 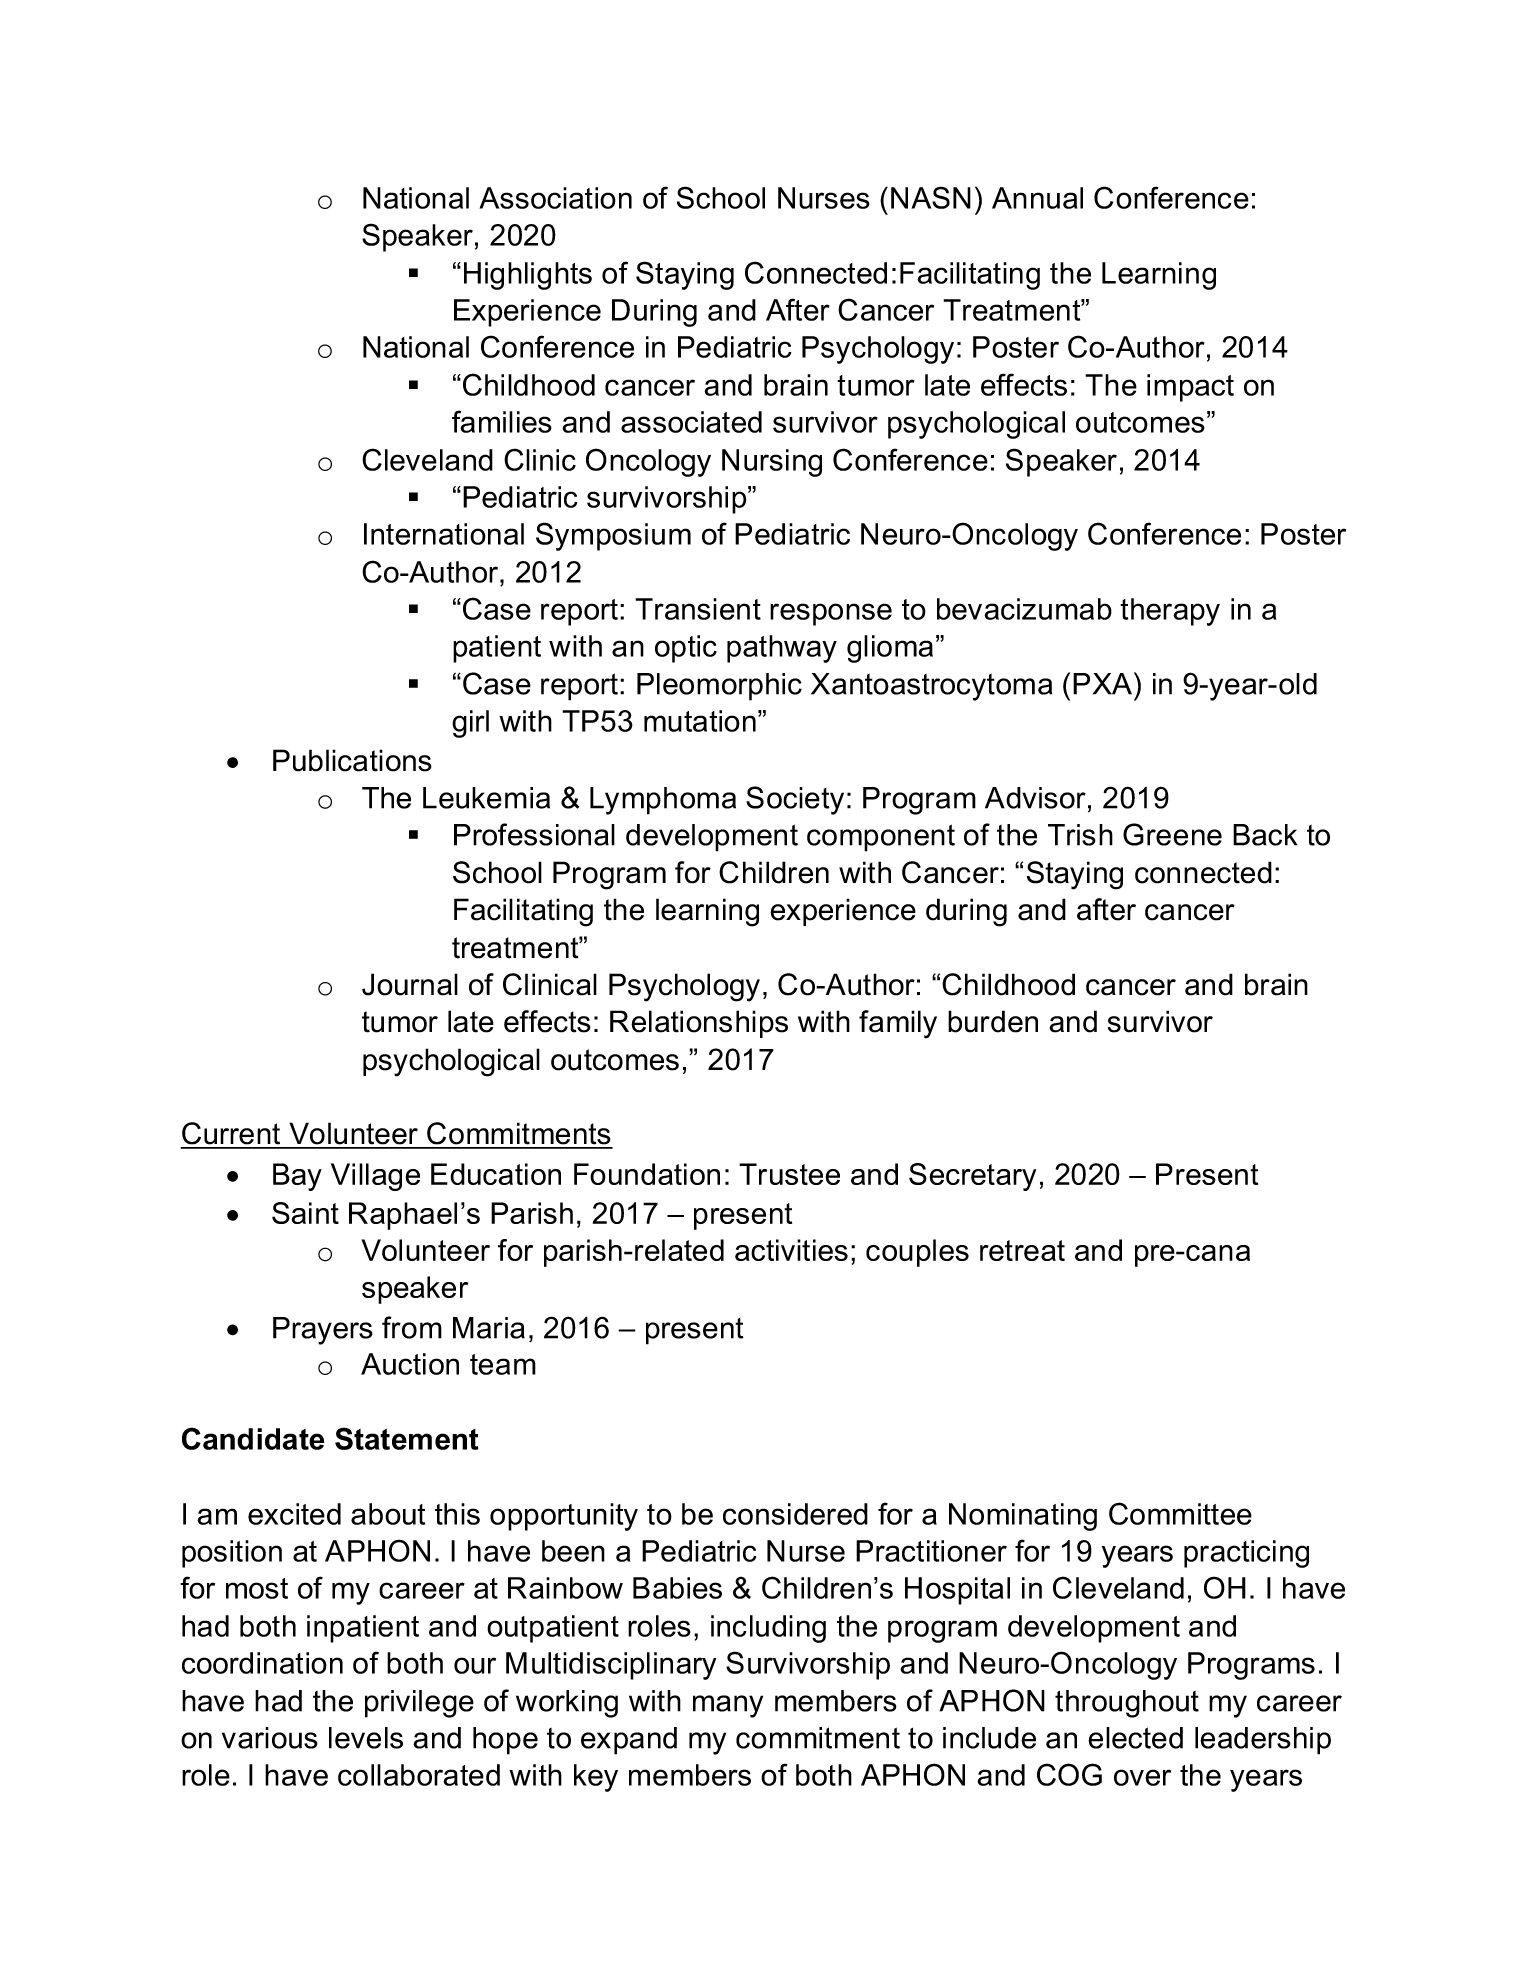 What do you see at coordinates (366, 1738) in the screenshot?
I see `levels` at bounding box center [366, 1738].
